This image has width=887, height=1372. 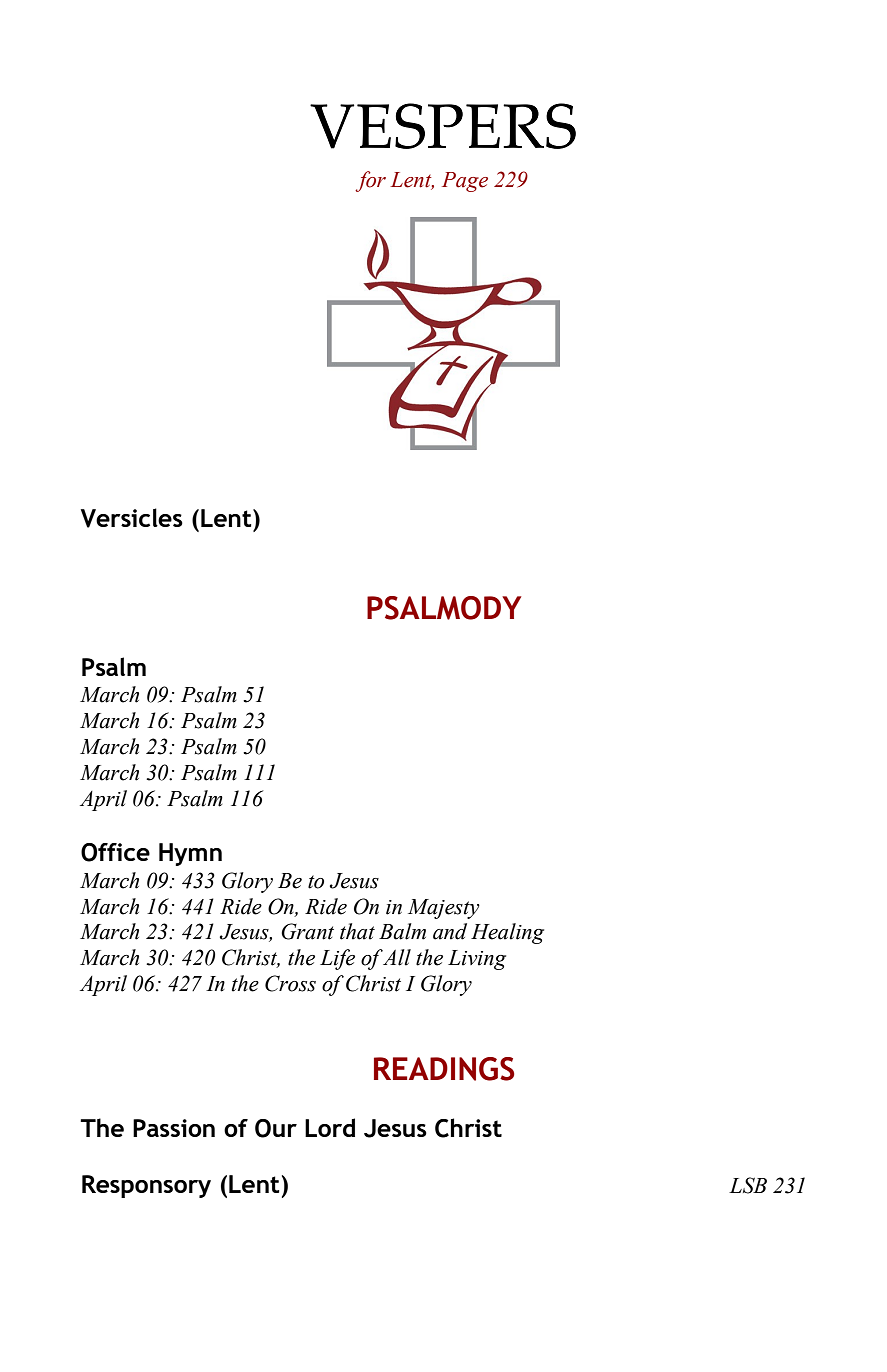 What do you see at coordinates (370, 181) in the image?
I see `for` at bounding box center [370, 181].
